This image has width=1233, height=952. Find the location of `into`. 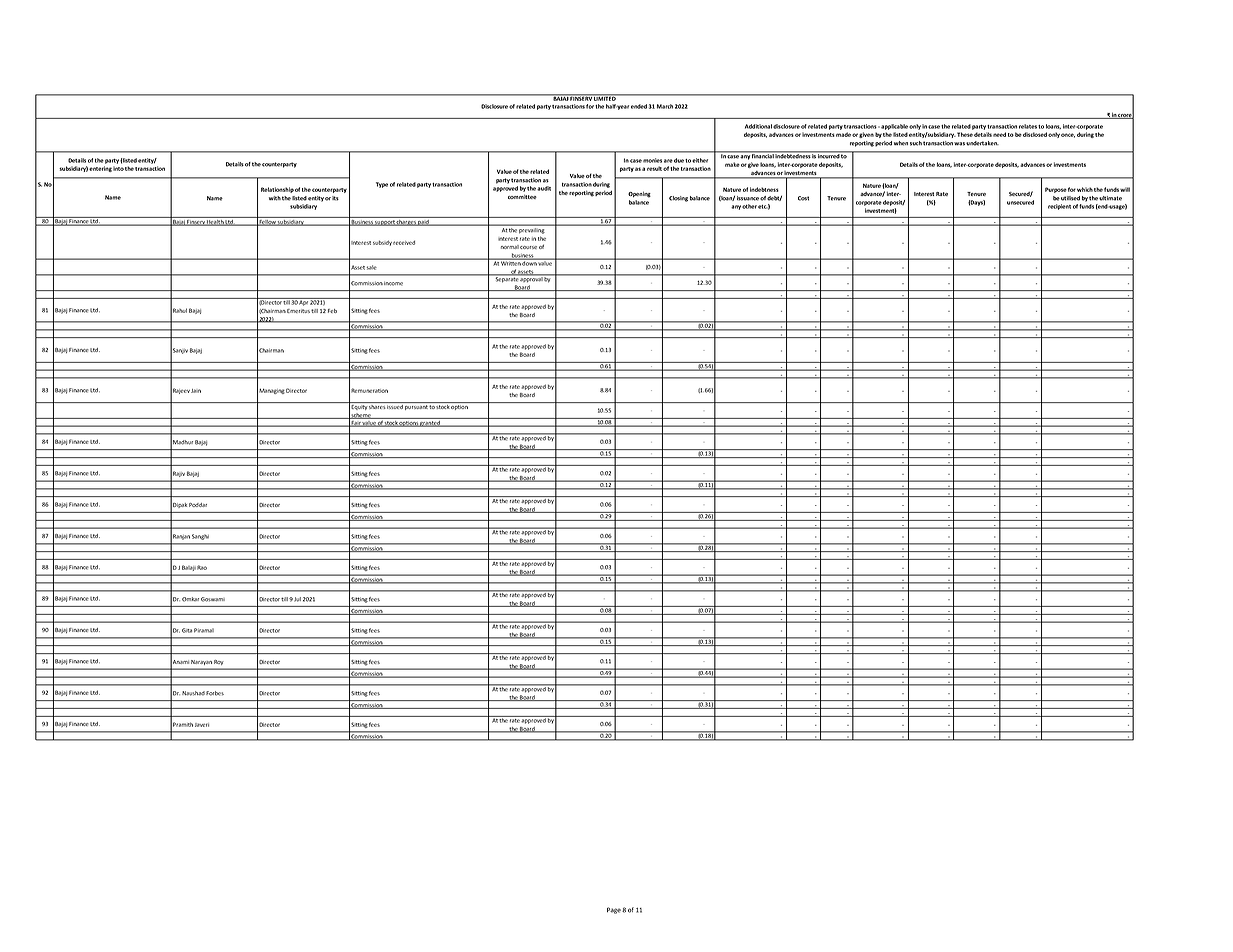

into is located at coordinates (118, 168).
